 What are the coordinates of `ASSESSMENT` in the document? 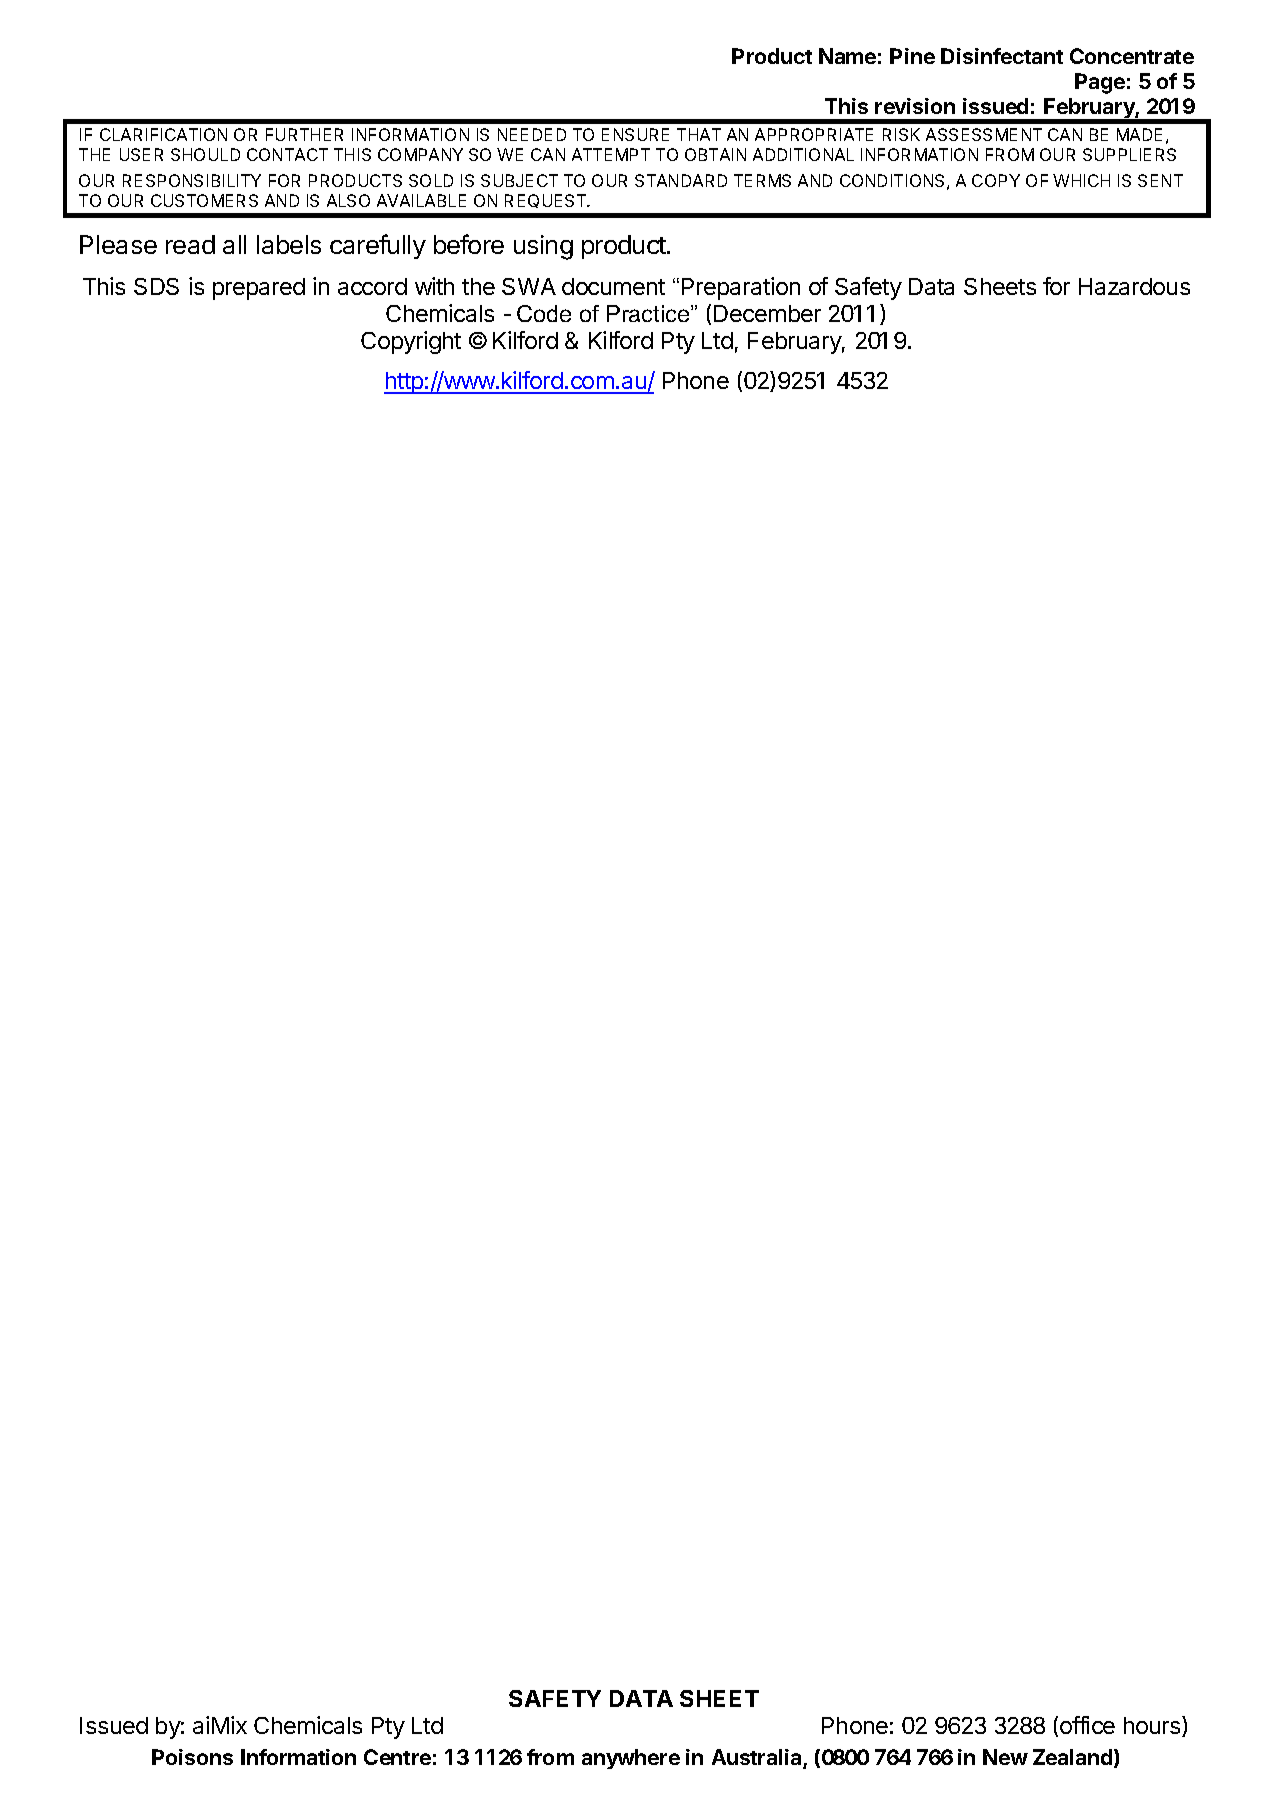 It's located at (984, 134).
